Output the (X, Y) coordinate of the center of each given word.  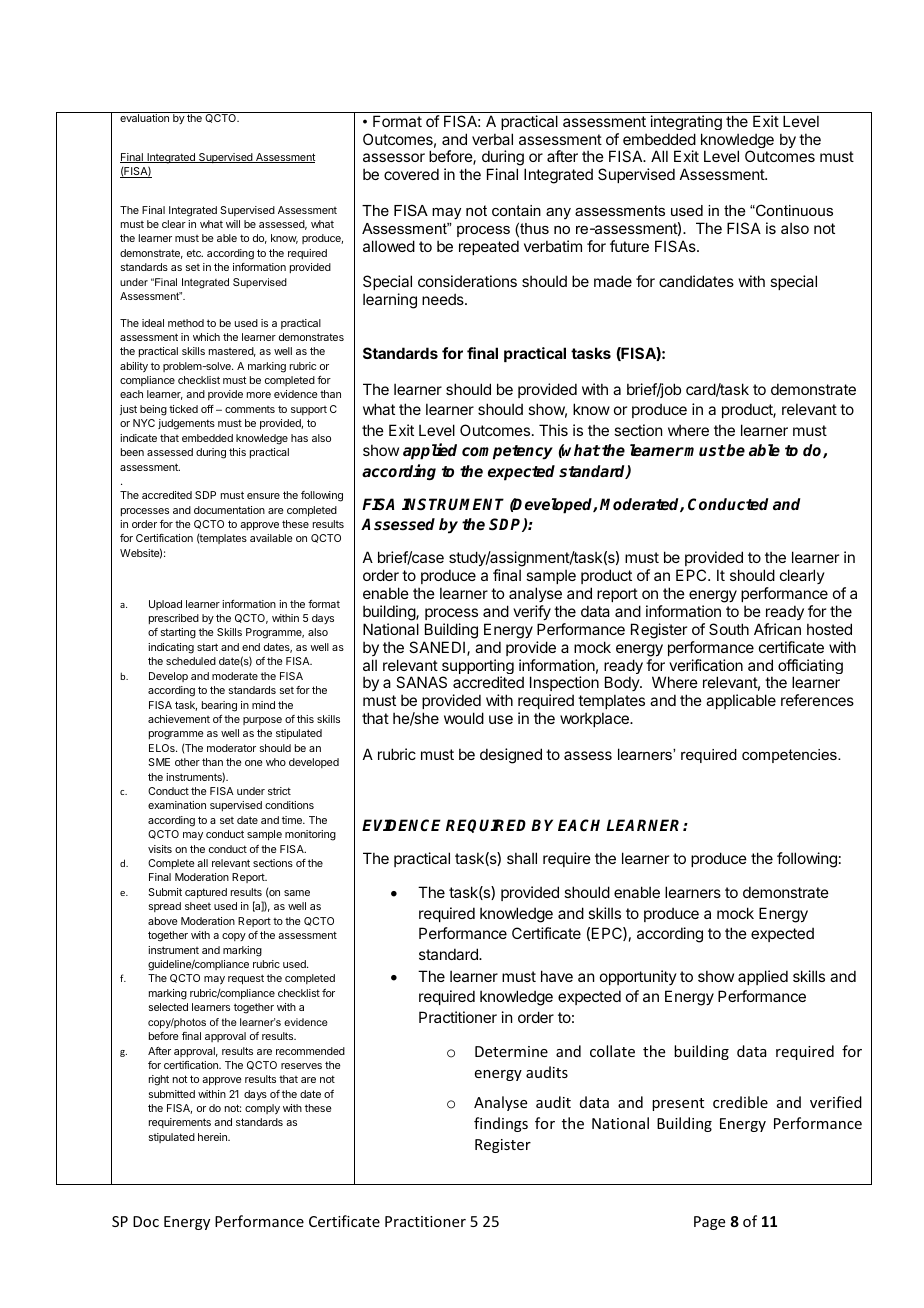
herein (213, 1137)
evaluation (144, 118)
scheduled (191, 661)
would (464, 718)
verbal (492, 139)
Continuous (793, 210)
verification (706, 665)
